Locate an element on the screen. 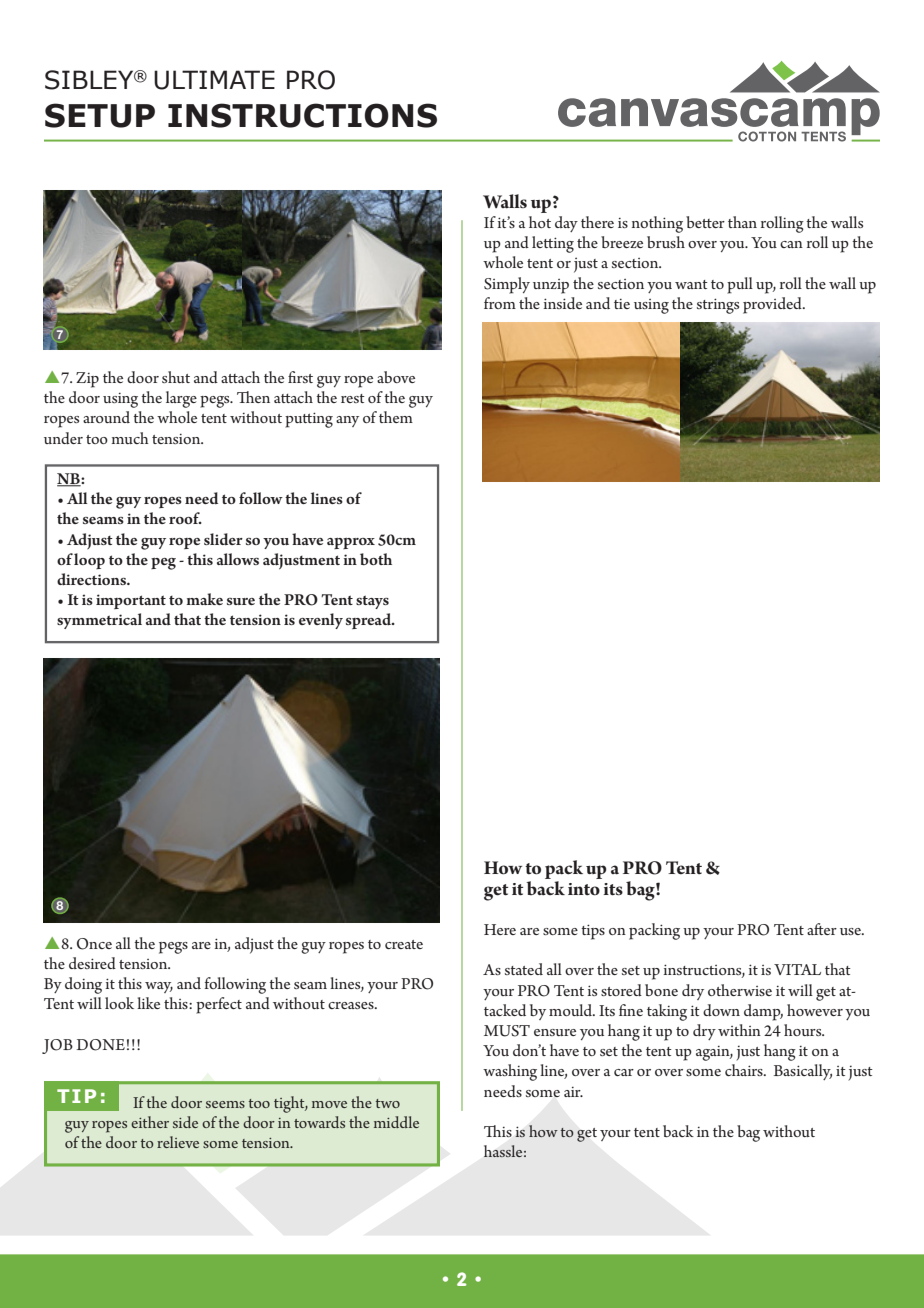 The image size is (924, 1308). SETUP is located at coordinates (100, 115).
